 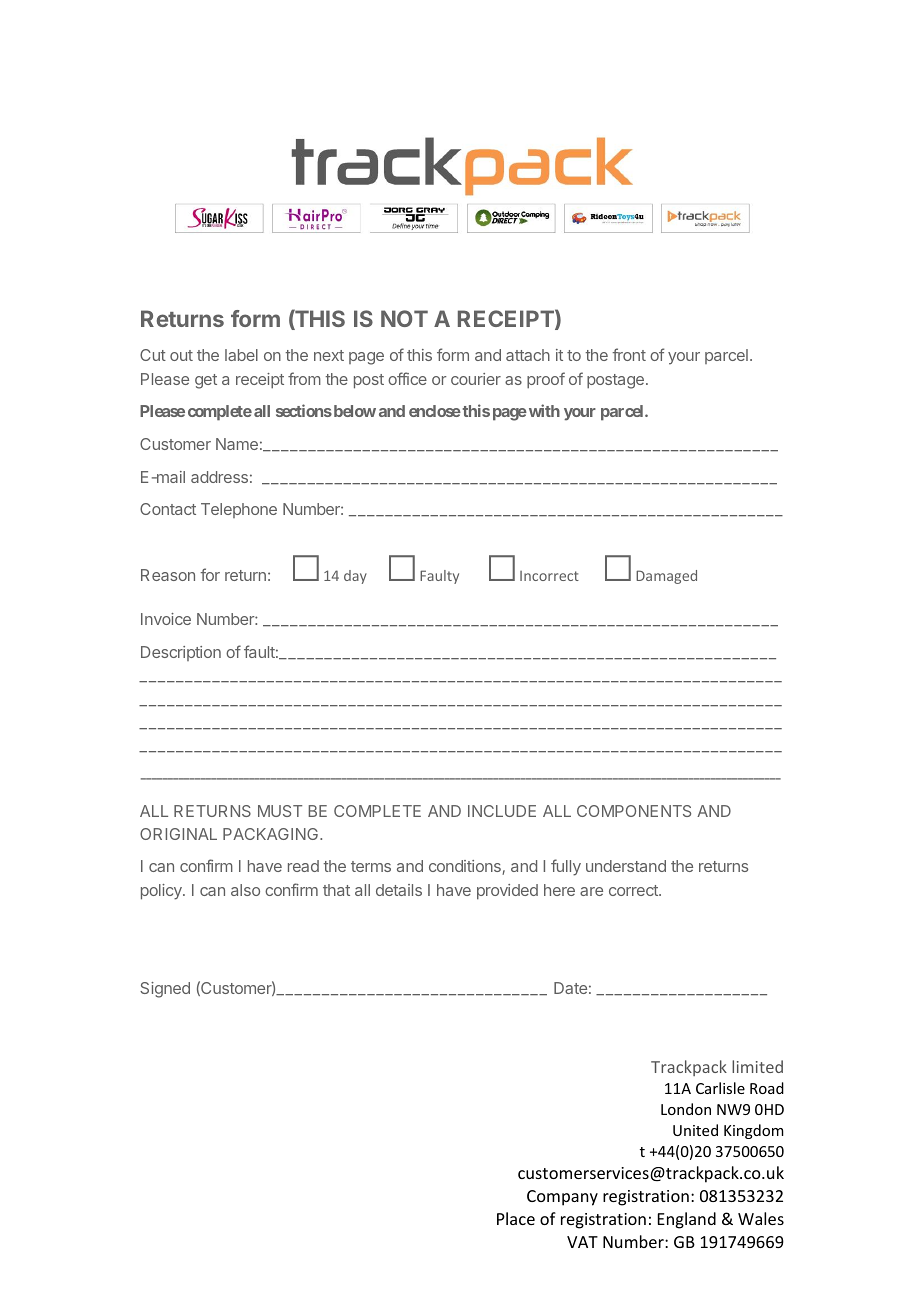 I want to click on front, so click(x=629, y=354).
